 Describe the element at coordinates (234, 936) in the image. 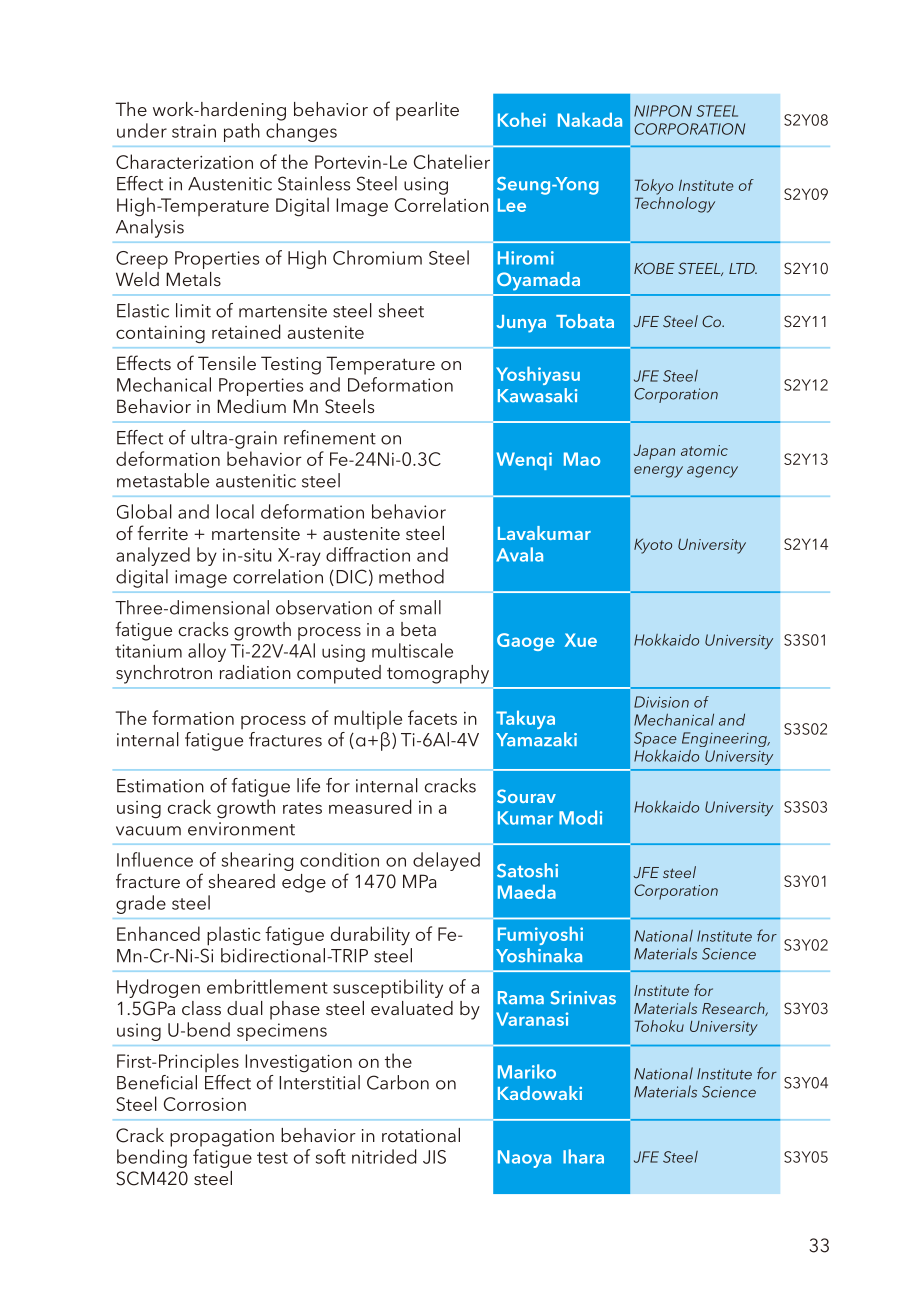

I see `plastic` at that location.
